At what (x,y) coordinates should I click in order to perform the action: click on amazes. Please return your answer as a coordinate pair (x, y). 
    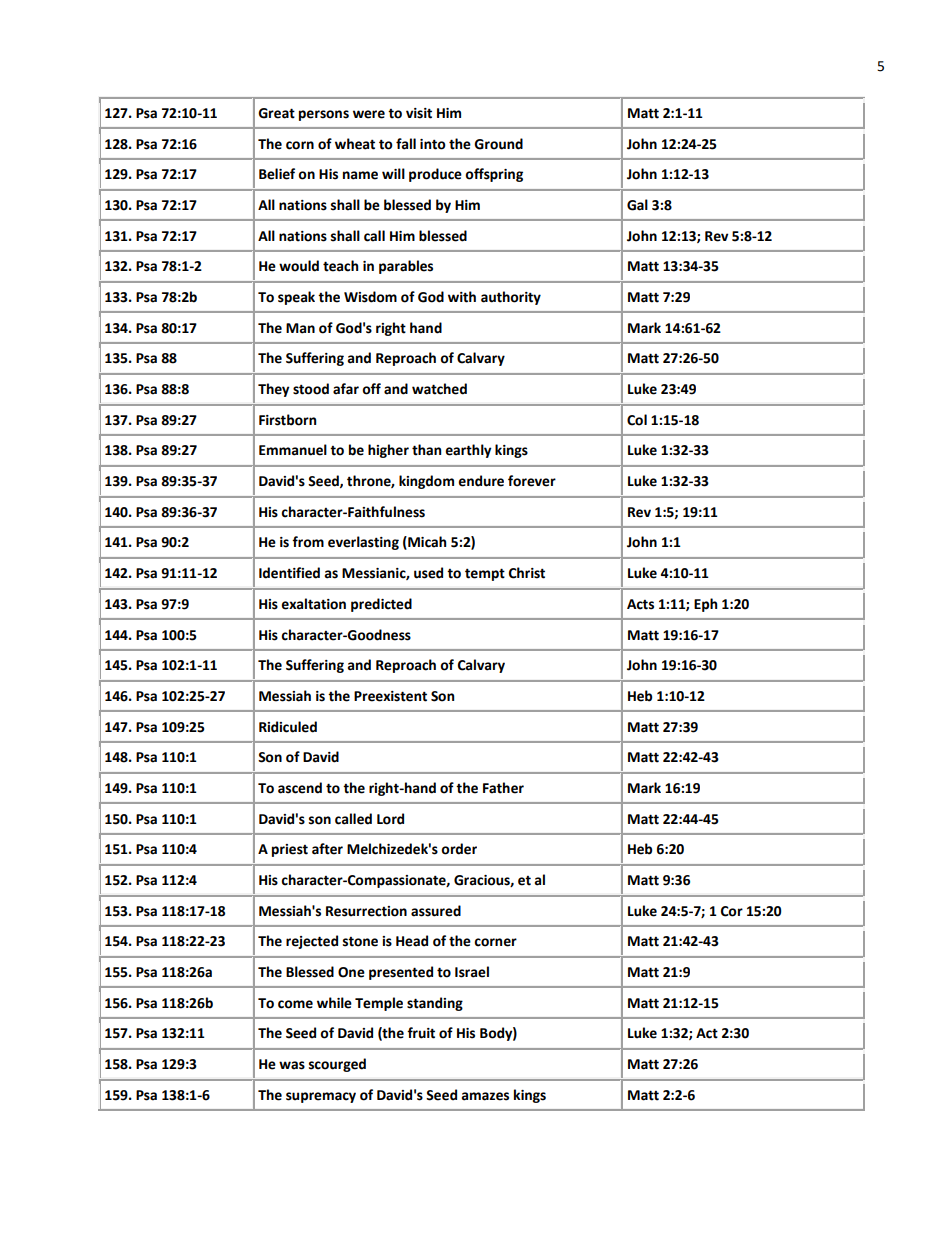
    Looking at the image, I should click on (485, 1096).
